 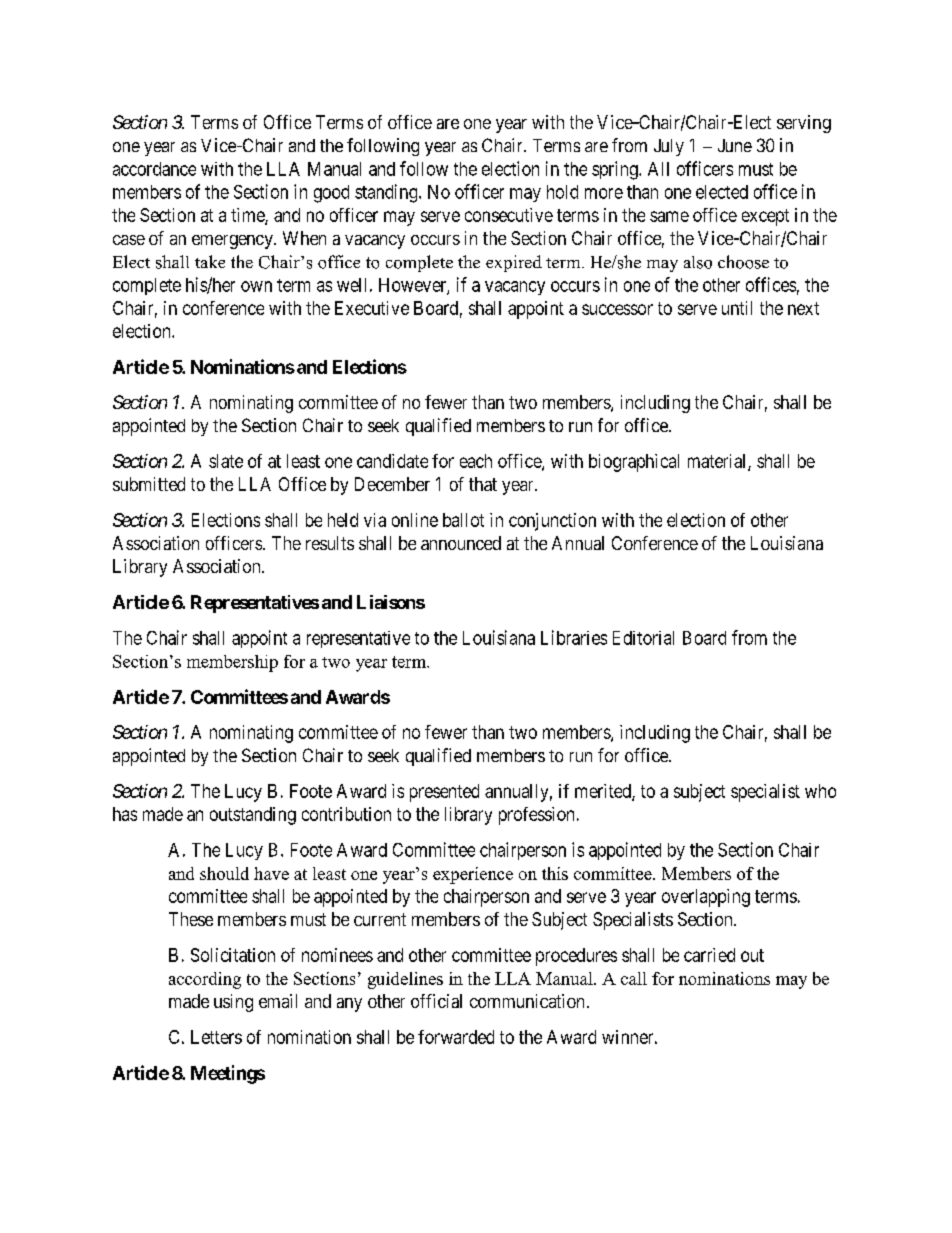 What do you see at coordinates (709, 955) in the page?
I see `carried` at bounding box center [709, 955].
